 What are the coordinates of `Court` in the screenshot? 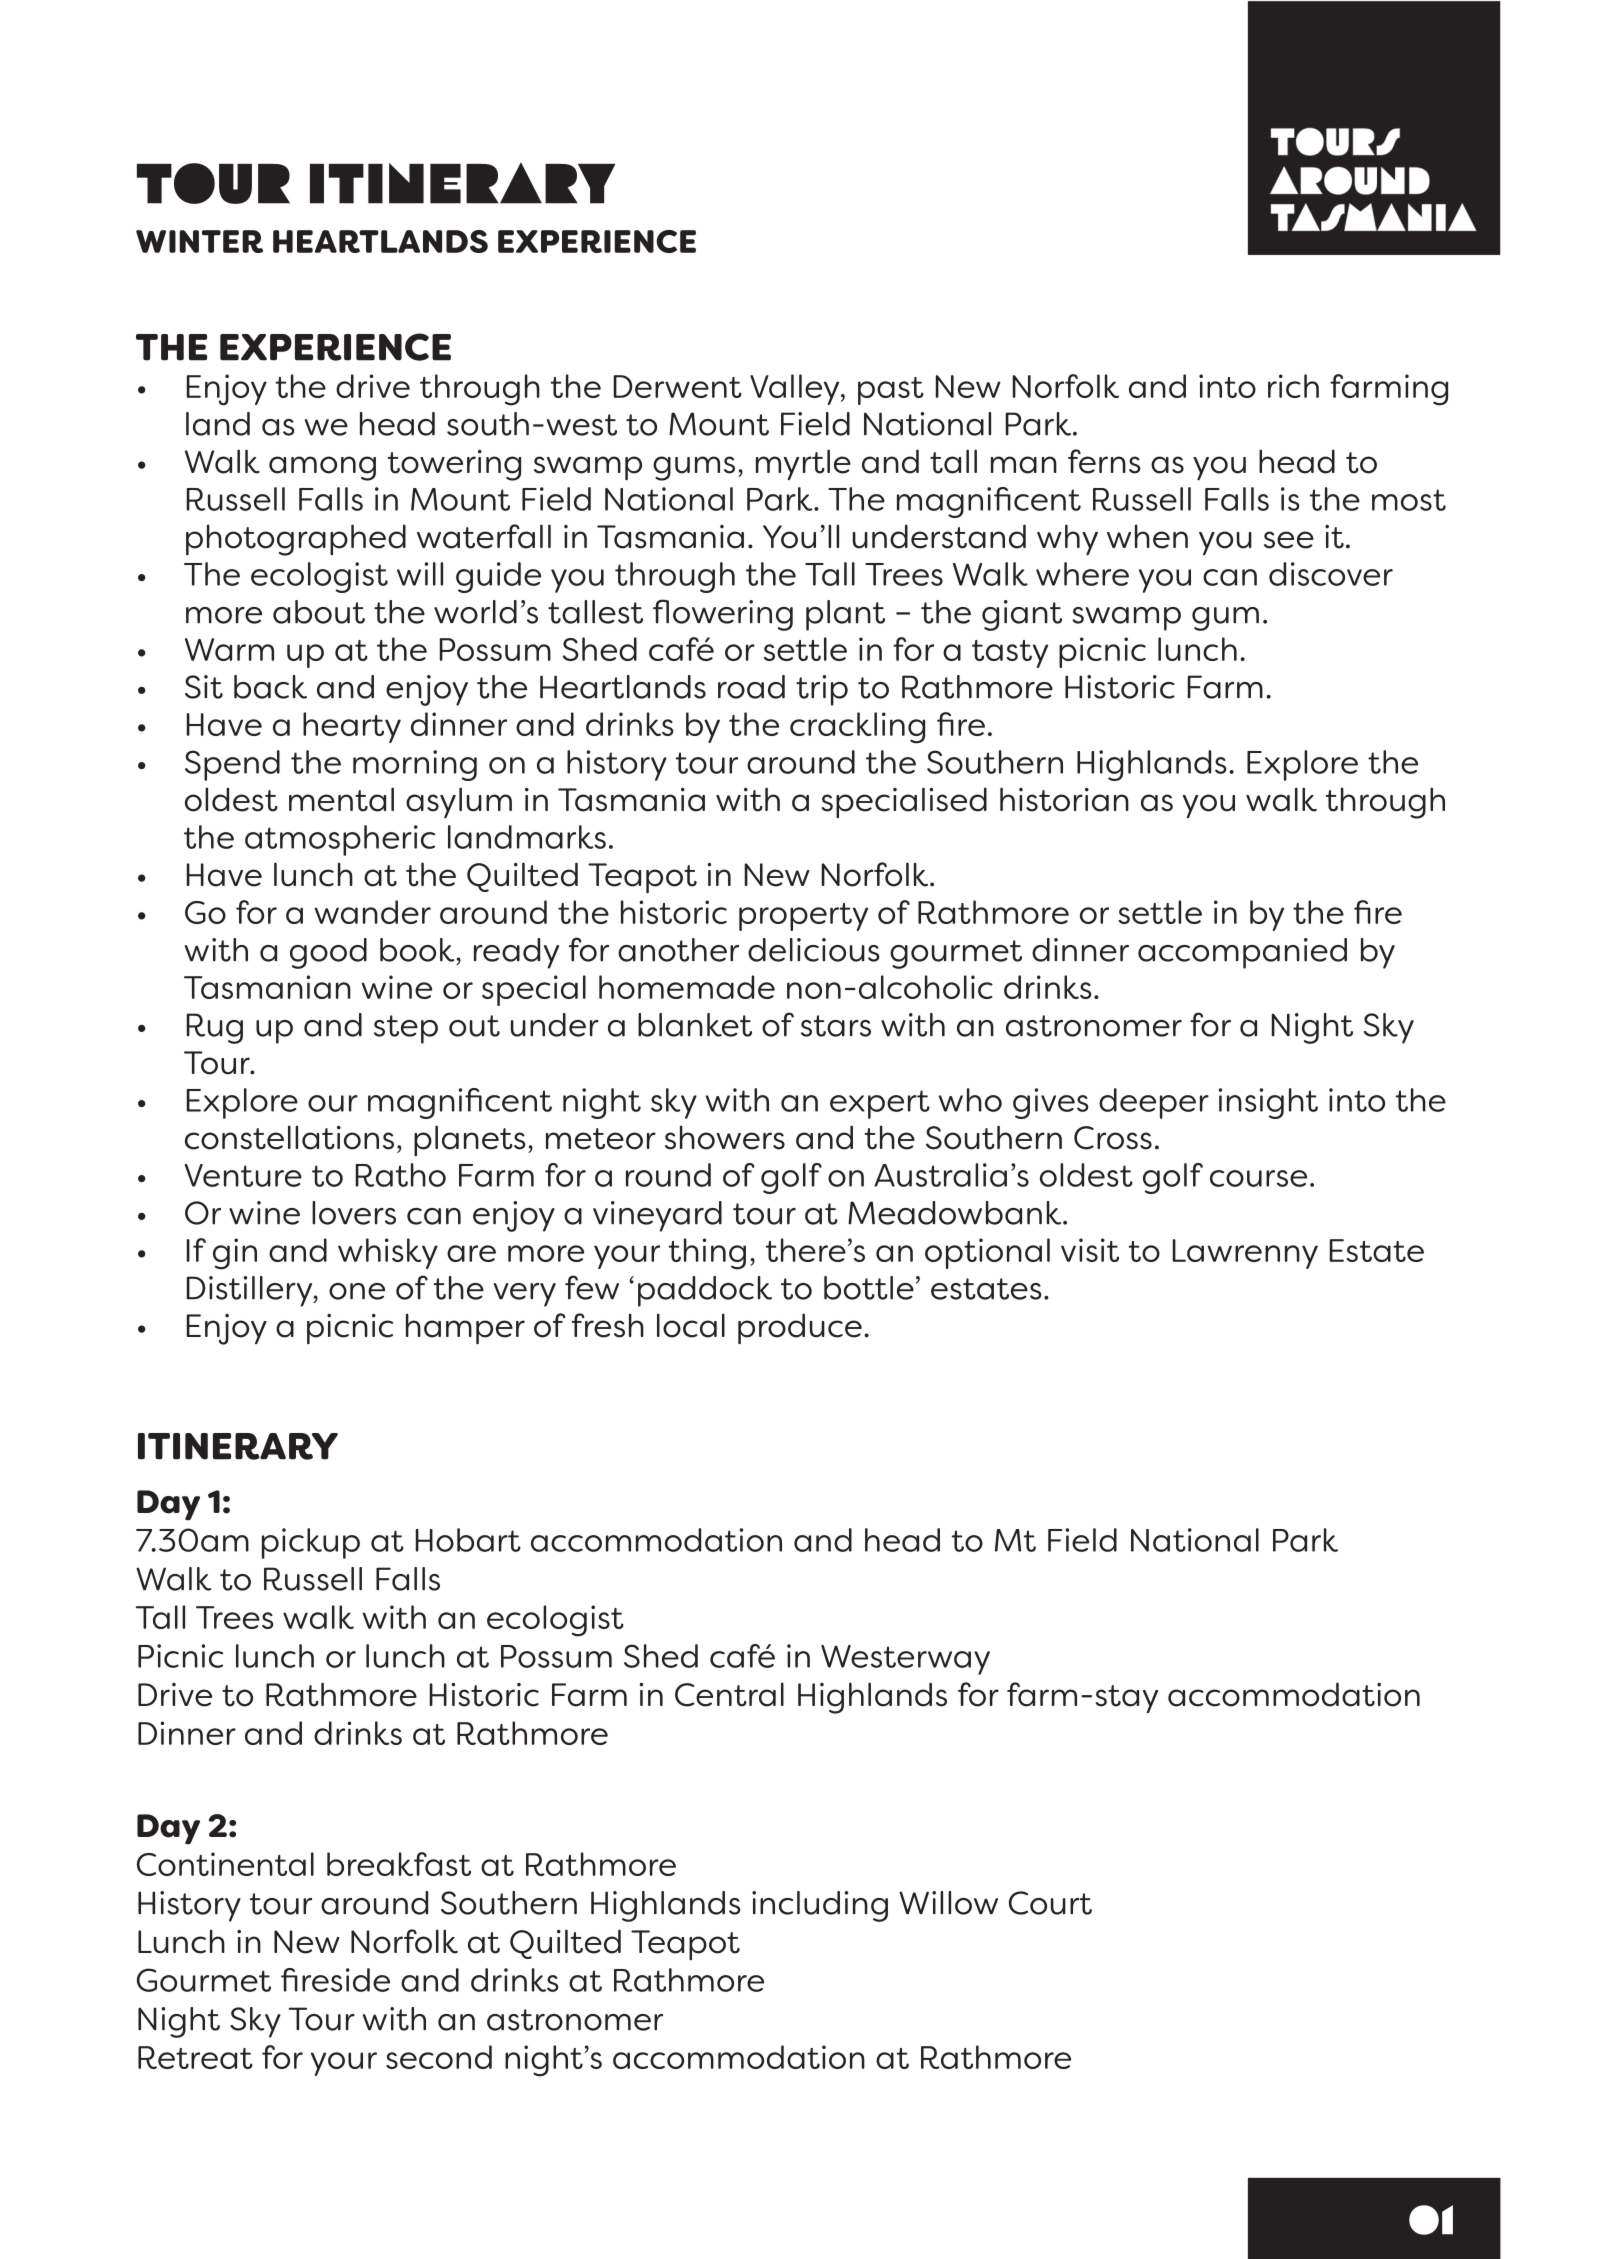 It's located at (1050, 1903).
